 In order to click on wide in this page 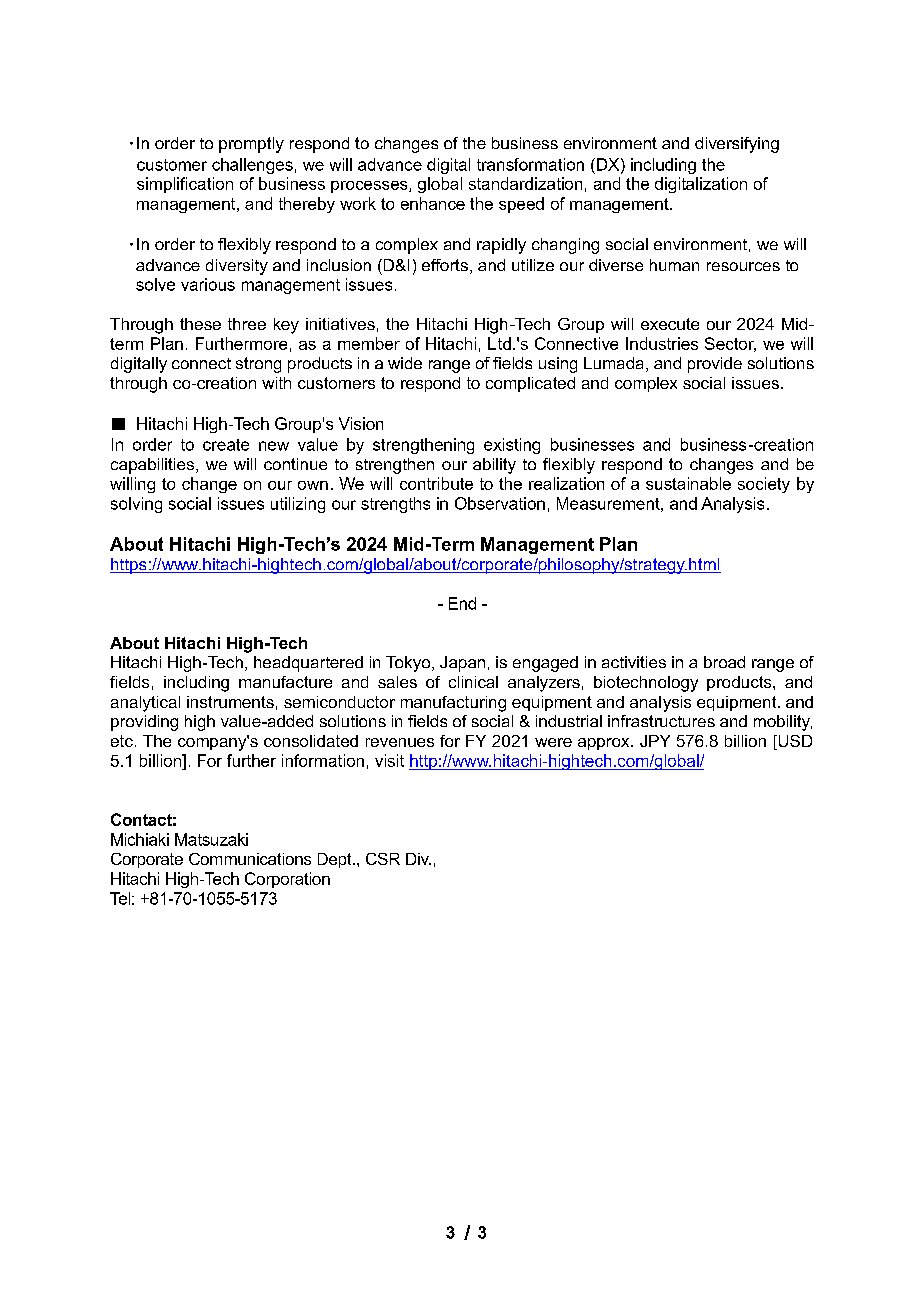, I will do `click(405, 363)`.
